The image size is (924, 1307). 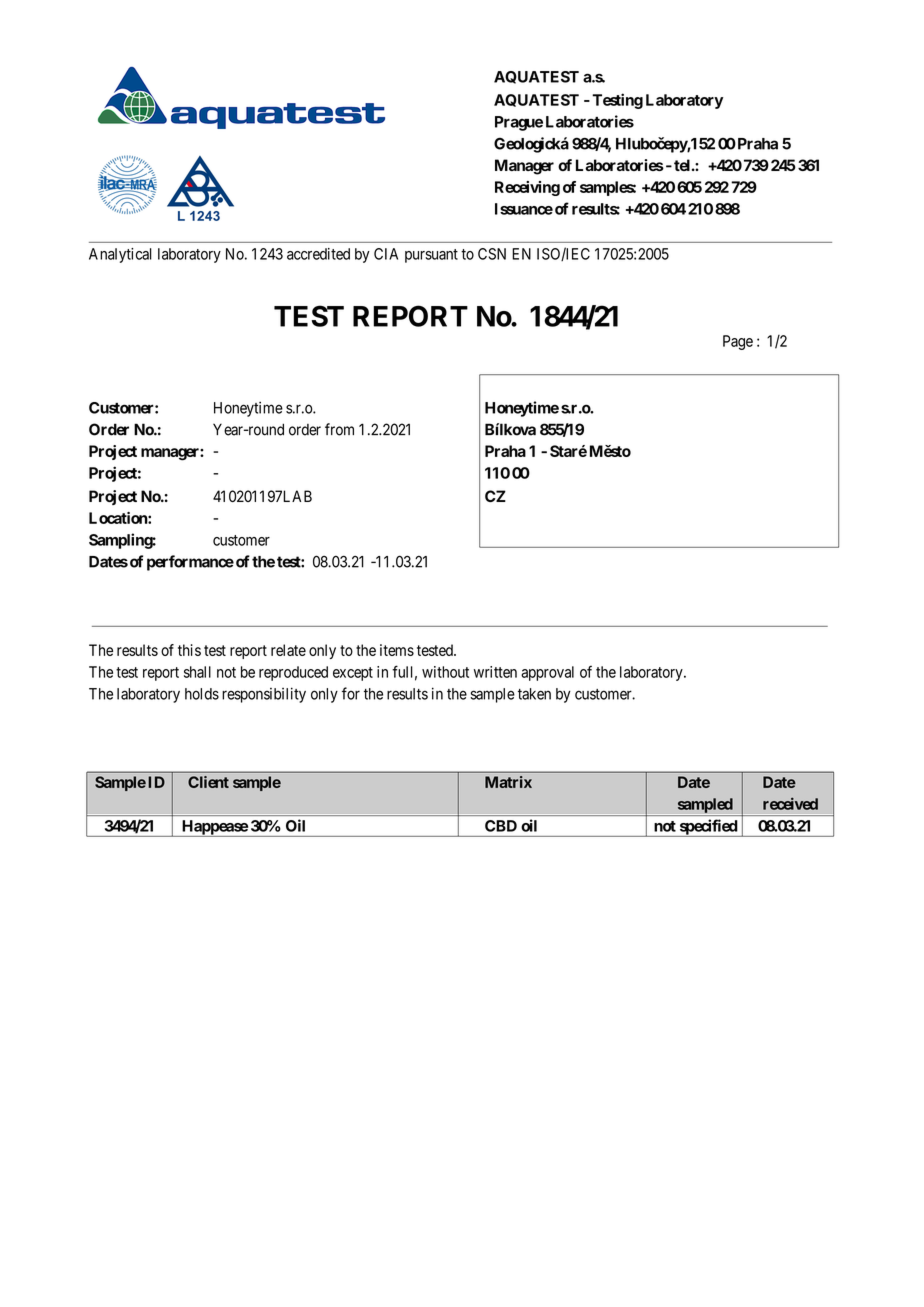 What do you see at coordinates (208, 782) in the screenshot?
I see `Client` at bounding box center [208, 782].
